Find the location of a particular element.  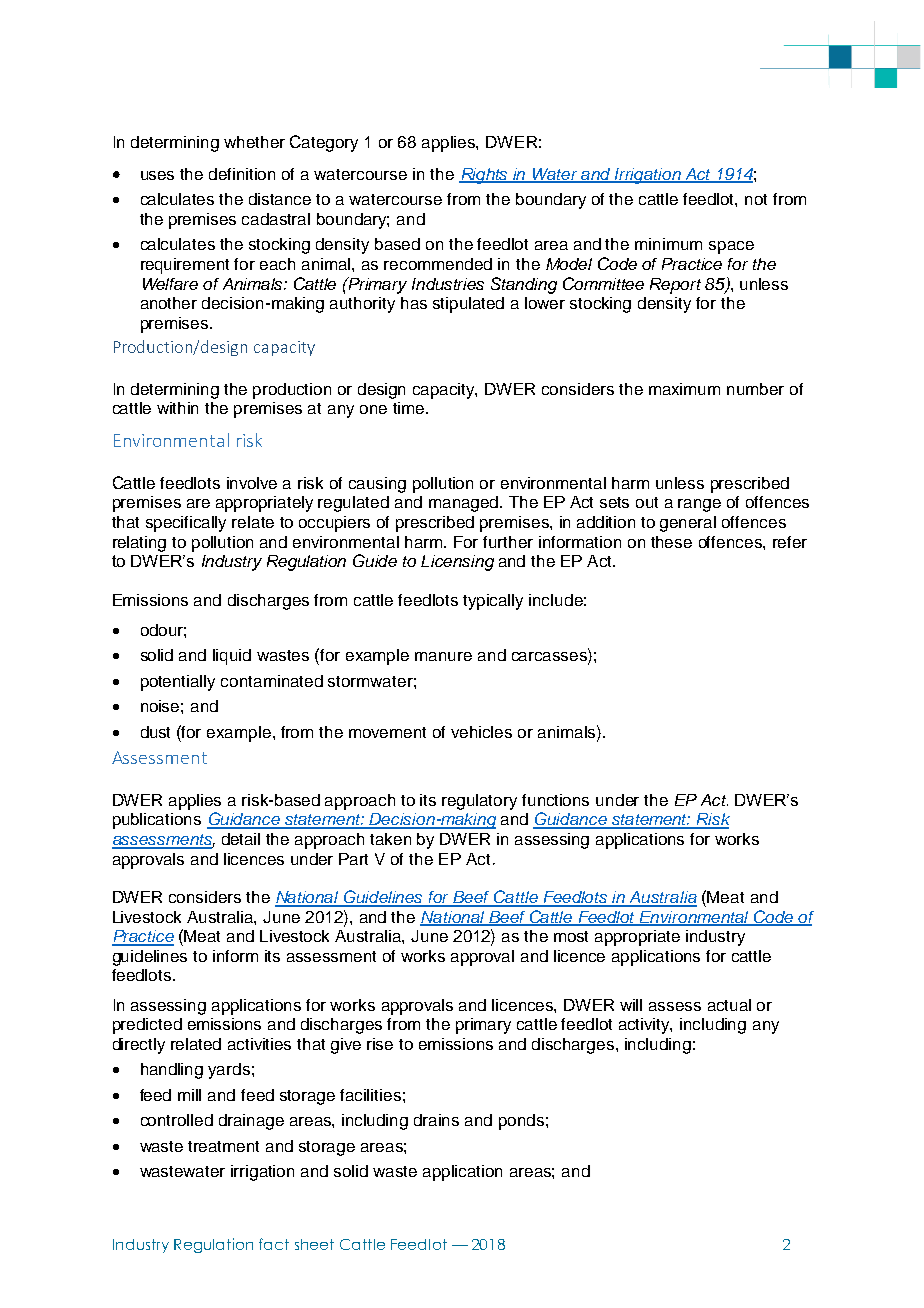

Rights is located at coordinates (485, 176).
